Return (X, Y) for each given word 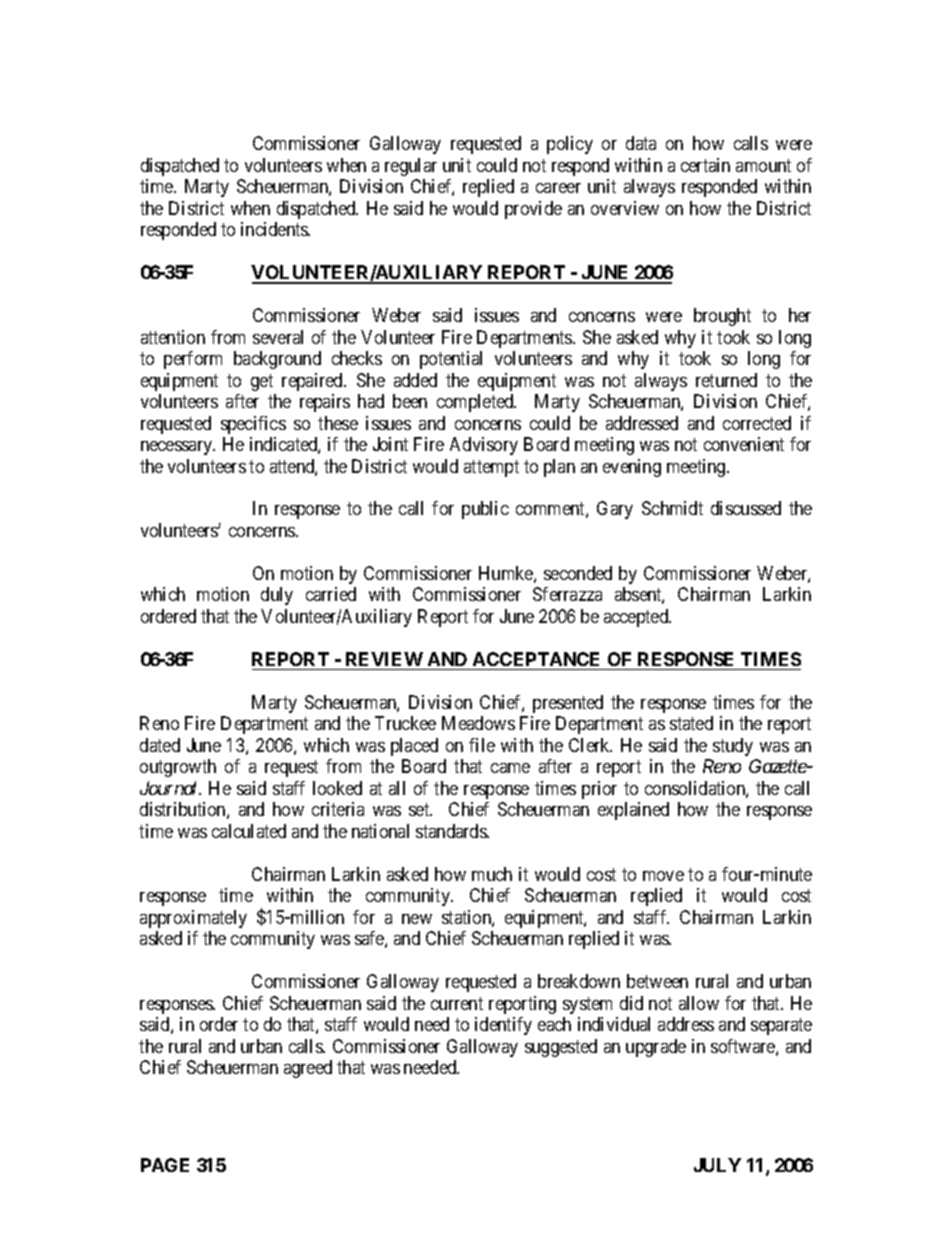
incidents (275, 229)
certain (705, 165)
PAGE (165, 1165)
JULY (717, 1165)
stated (691, 723)
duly (277, 596)
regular (411, 167)
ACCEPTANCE (536, 659)
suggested (561, 1048)
